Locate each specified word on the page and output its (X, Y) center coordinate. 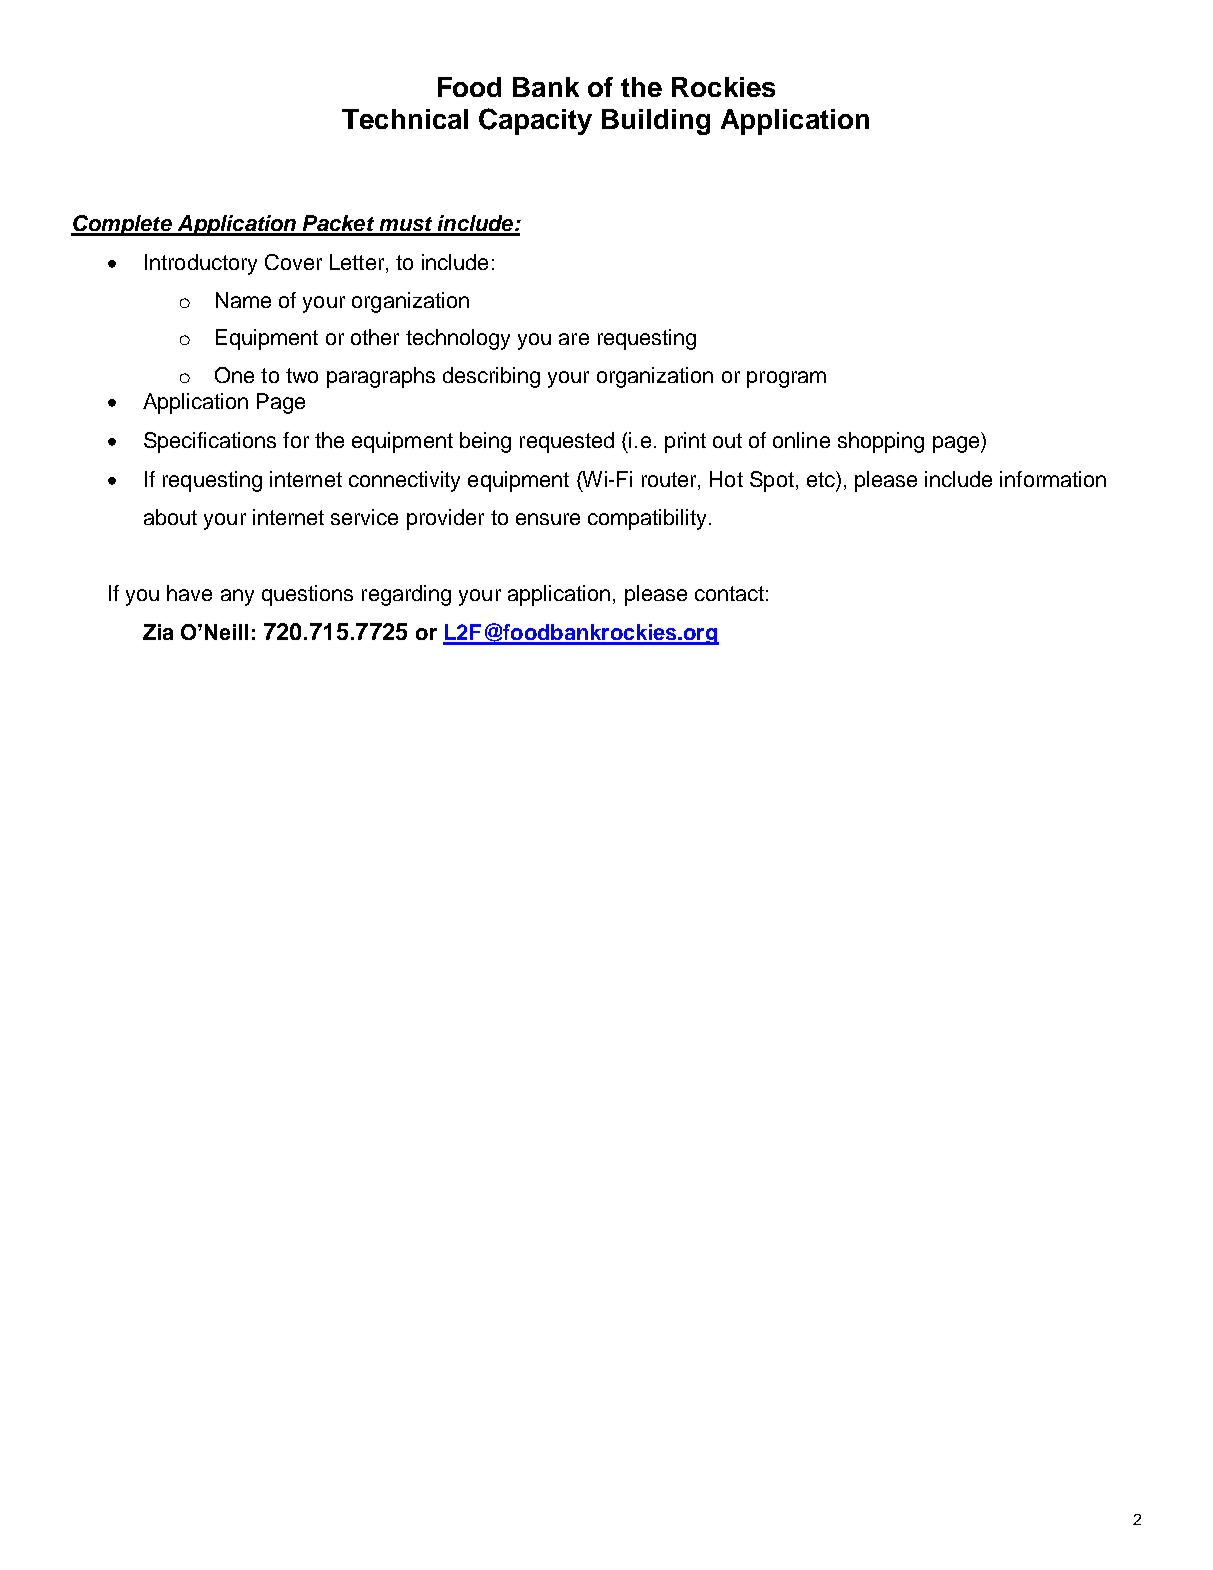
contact (729, 593)
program (786, 379)
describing (491, 377)
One (234, 375)
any (237, 597)
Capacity (535, 121)
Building (656, 122)
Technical (405, 119)
